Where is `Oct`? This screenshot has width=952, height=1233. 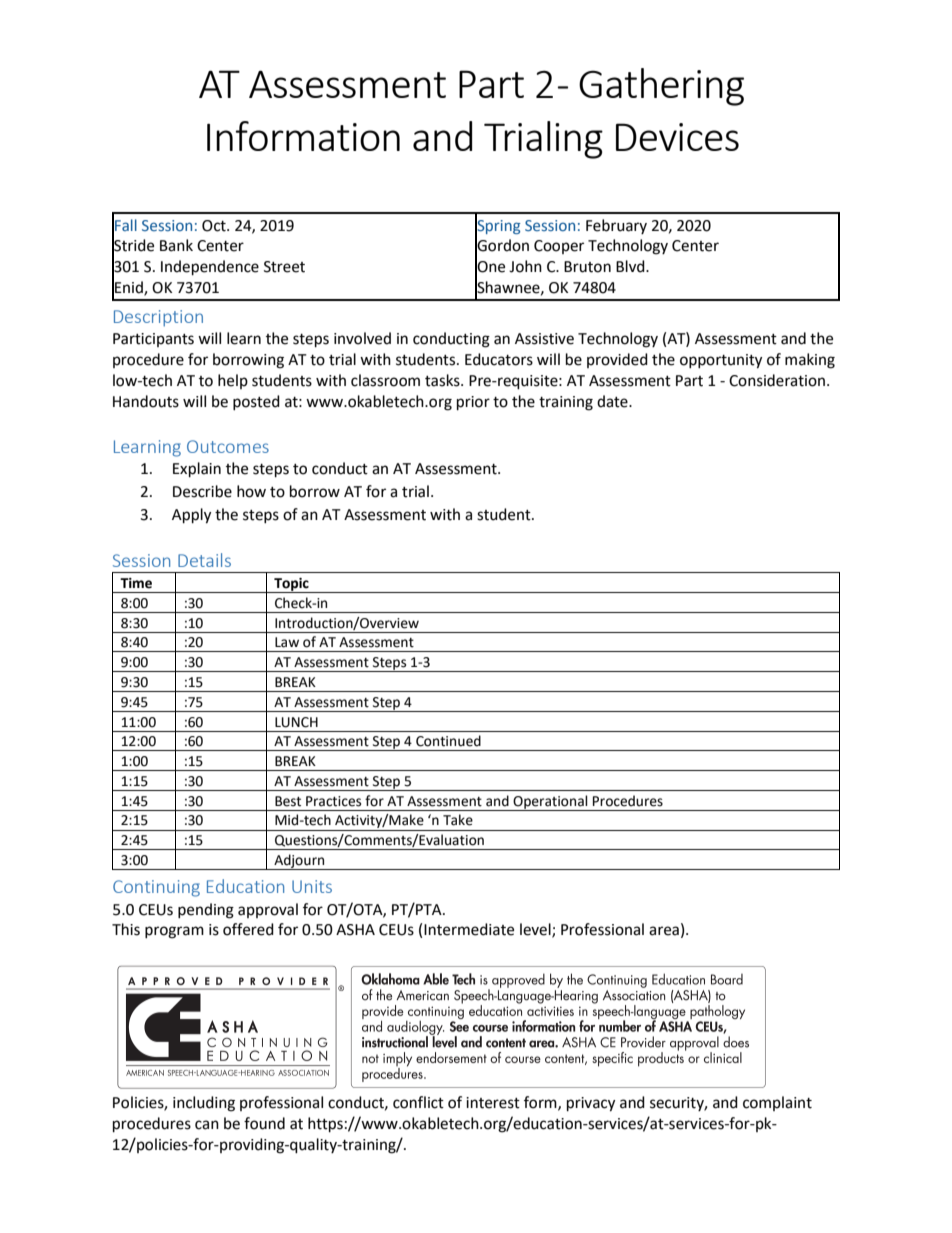 Oct is located at coordinates (215, 226).
